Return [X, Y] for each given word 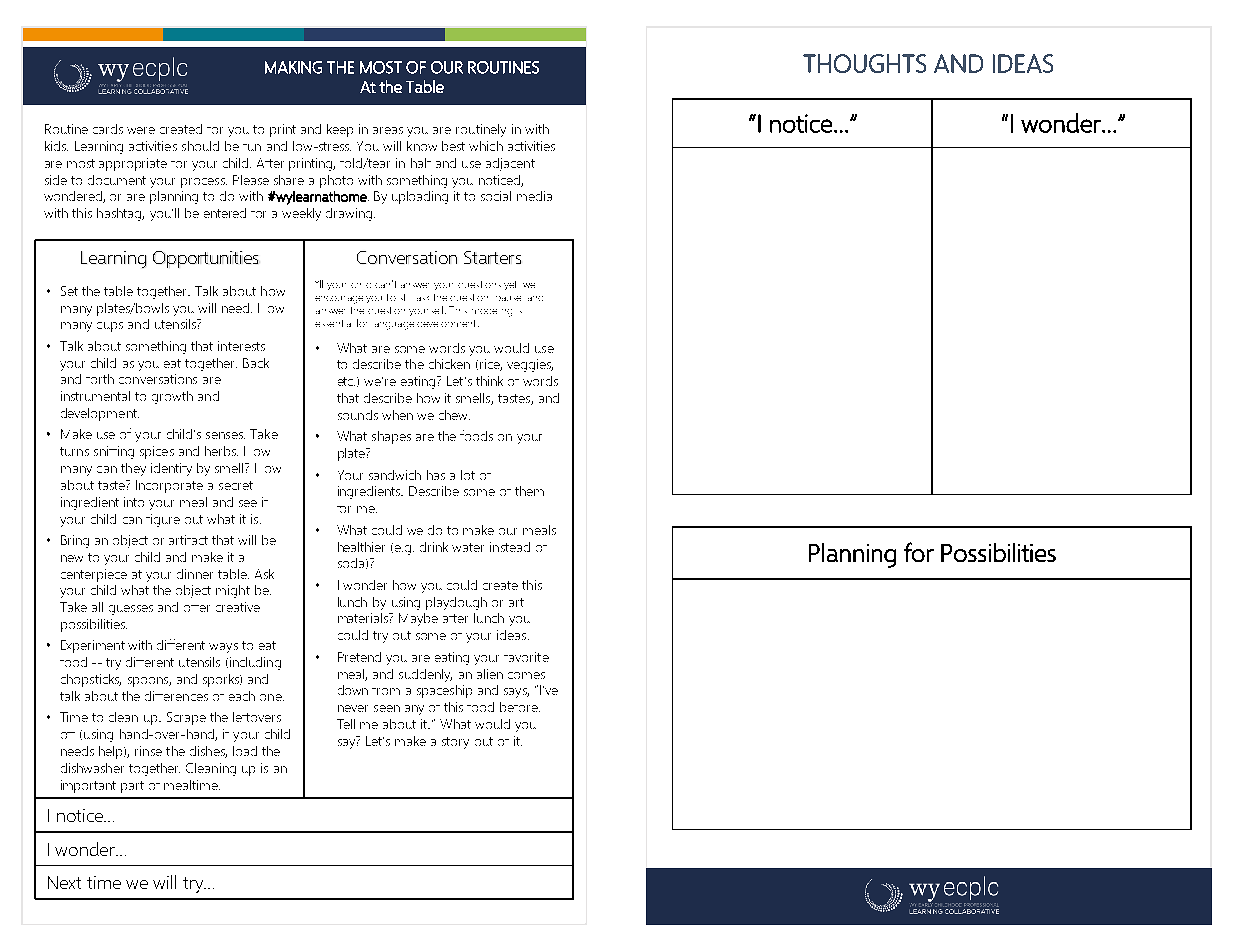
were [141, 130]
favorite [526, 657]
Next [64, 882]
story [455, 743]
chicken [449, 364]
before [520, 707]
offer [197, 608]
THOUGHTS [864, 63]
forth [100, 379]
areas [388, 130]
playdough [456, 603]
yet [510, 285]
